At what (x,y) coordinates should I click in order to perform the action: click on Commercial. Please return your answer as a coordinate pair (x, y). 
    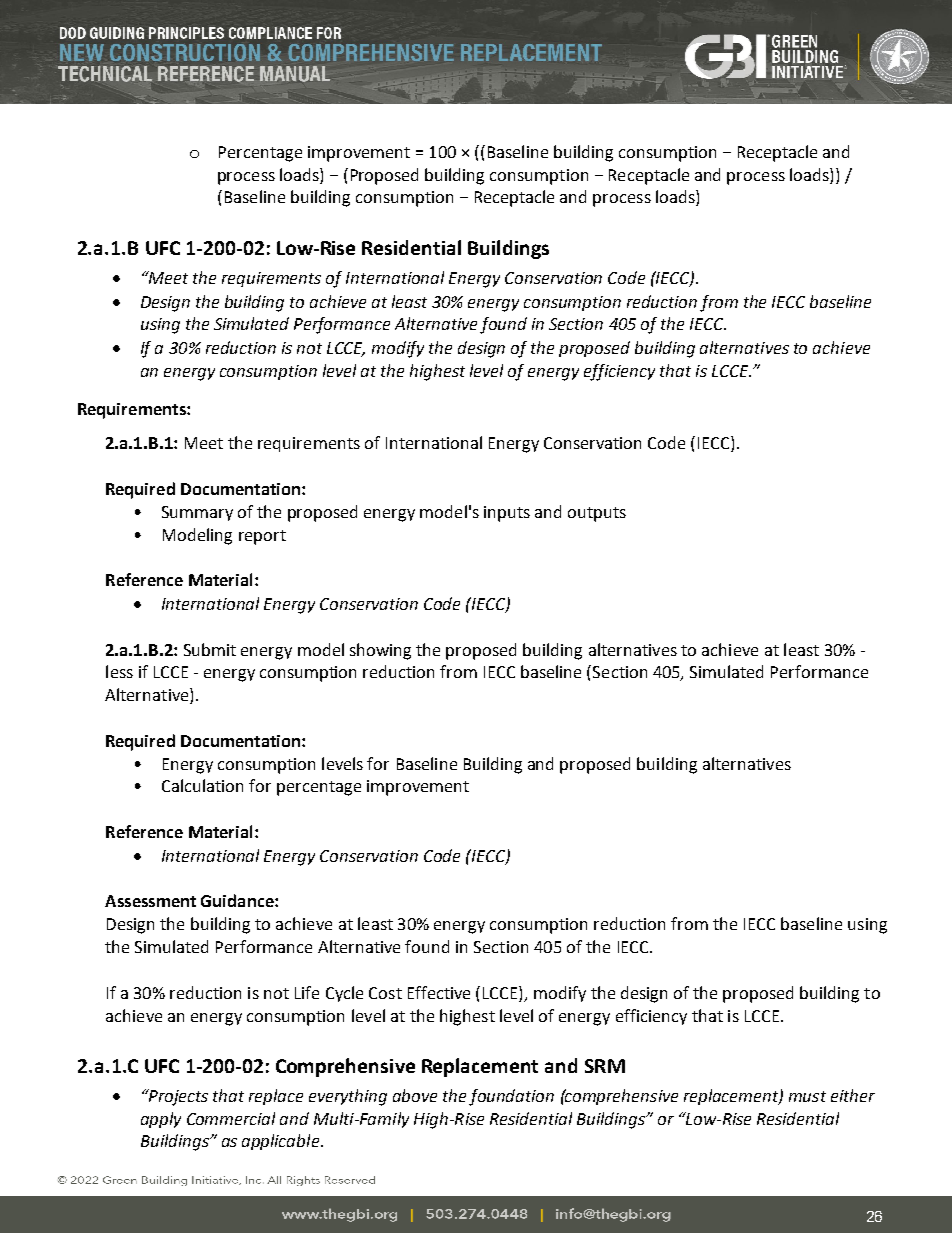
    Looking at the image, I should click on (231, 1118).
